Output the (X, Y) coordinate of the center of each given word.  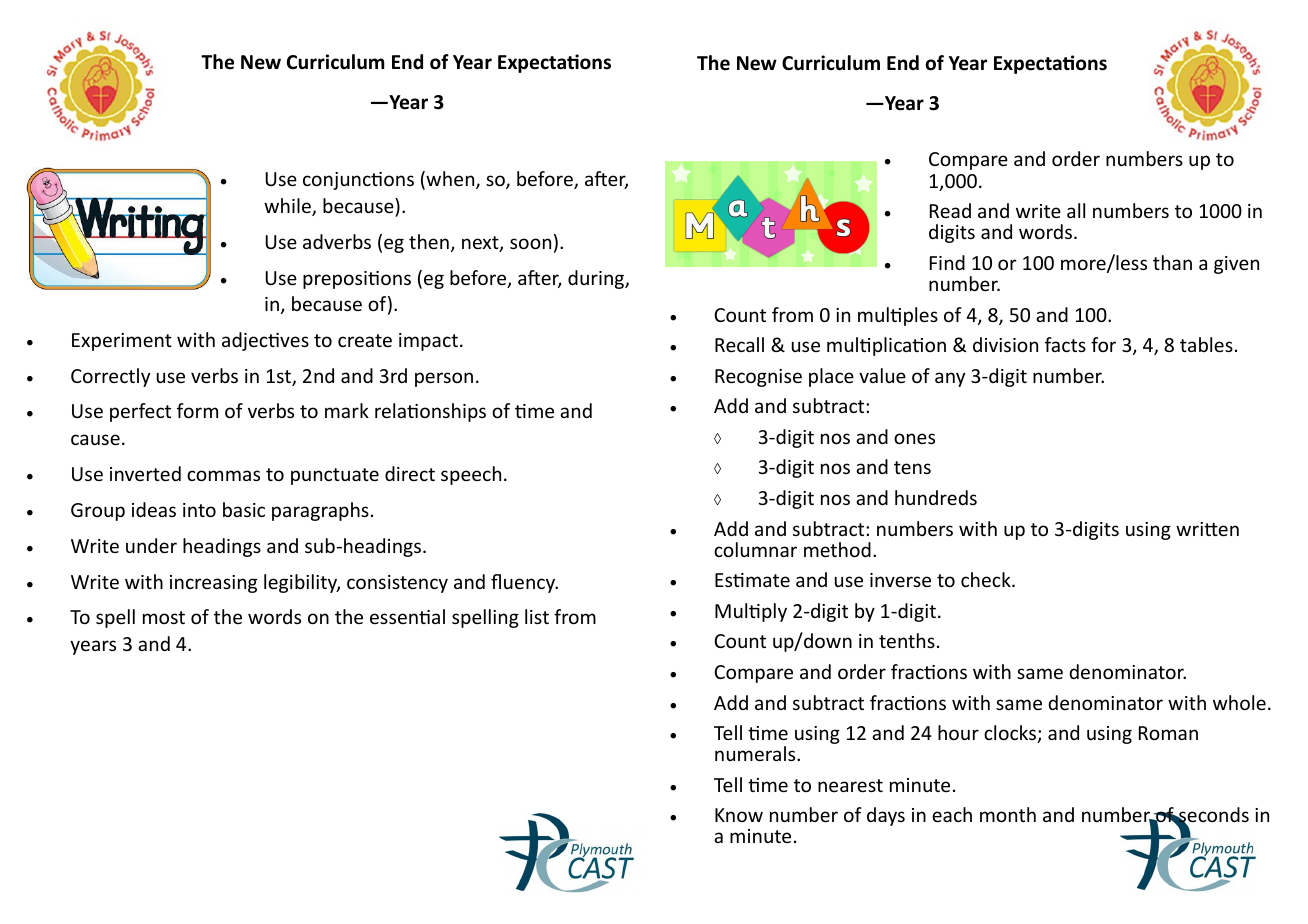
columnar (755, 549)
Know (739, 815)
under (151, 545)
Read (950, 210)
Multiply (751, 612)
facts (1065, 344)
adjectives (265, 341)
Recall (739, 344)
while (288, 207)
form (197, 410)
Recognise (758, 378)
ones (914, 438)
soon (530, 243)
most (164, 617)
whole (1239, 702)
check (987, 579)
